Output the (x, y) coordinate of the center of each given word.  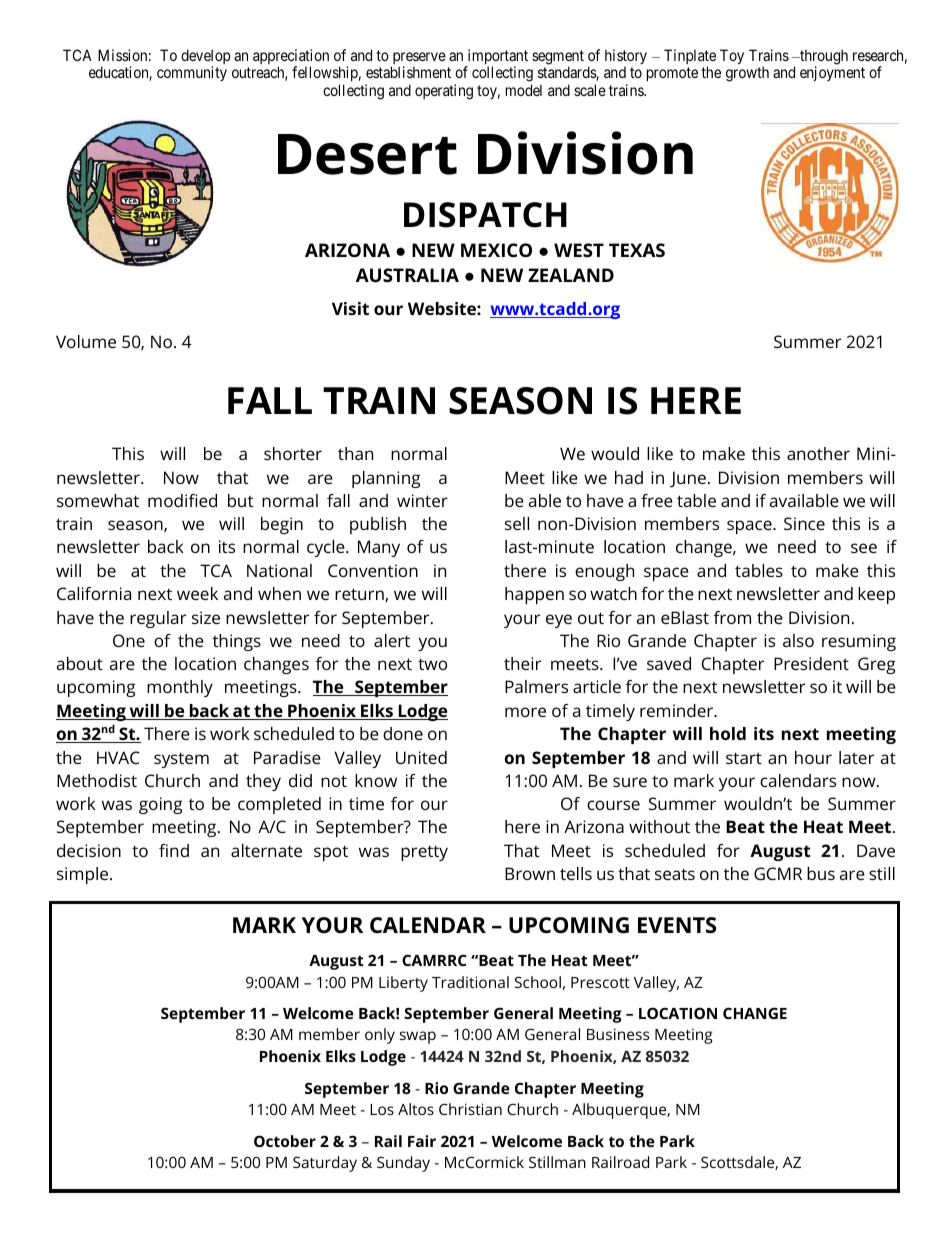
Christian (470, 1109)
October (285, 1141)
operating (444, 92)
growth (747, 74)
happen (534, 595)
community (192, 73)
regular (158, 619)
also (798, 640)
